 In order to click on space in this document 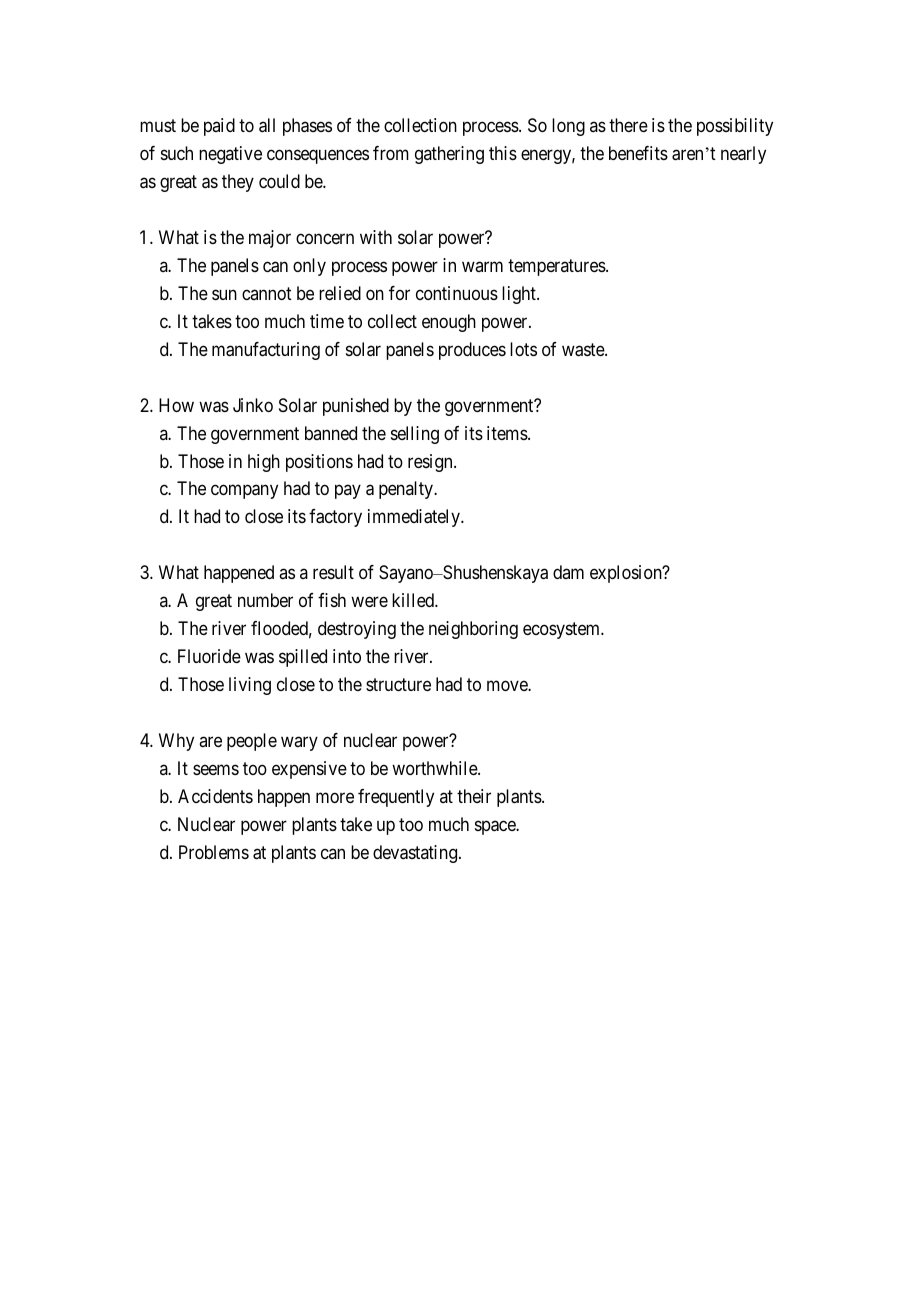, I will do `click(496, 828)`.
